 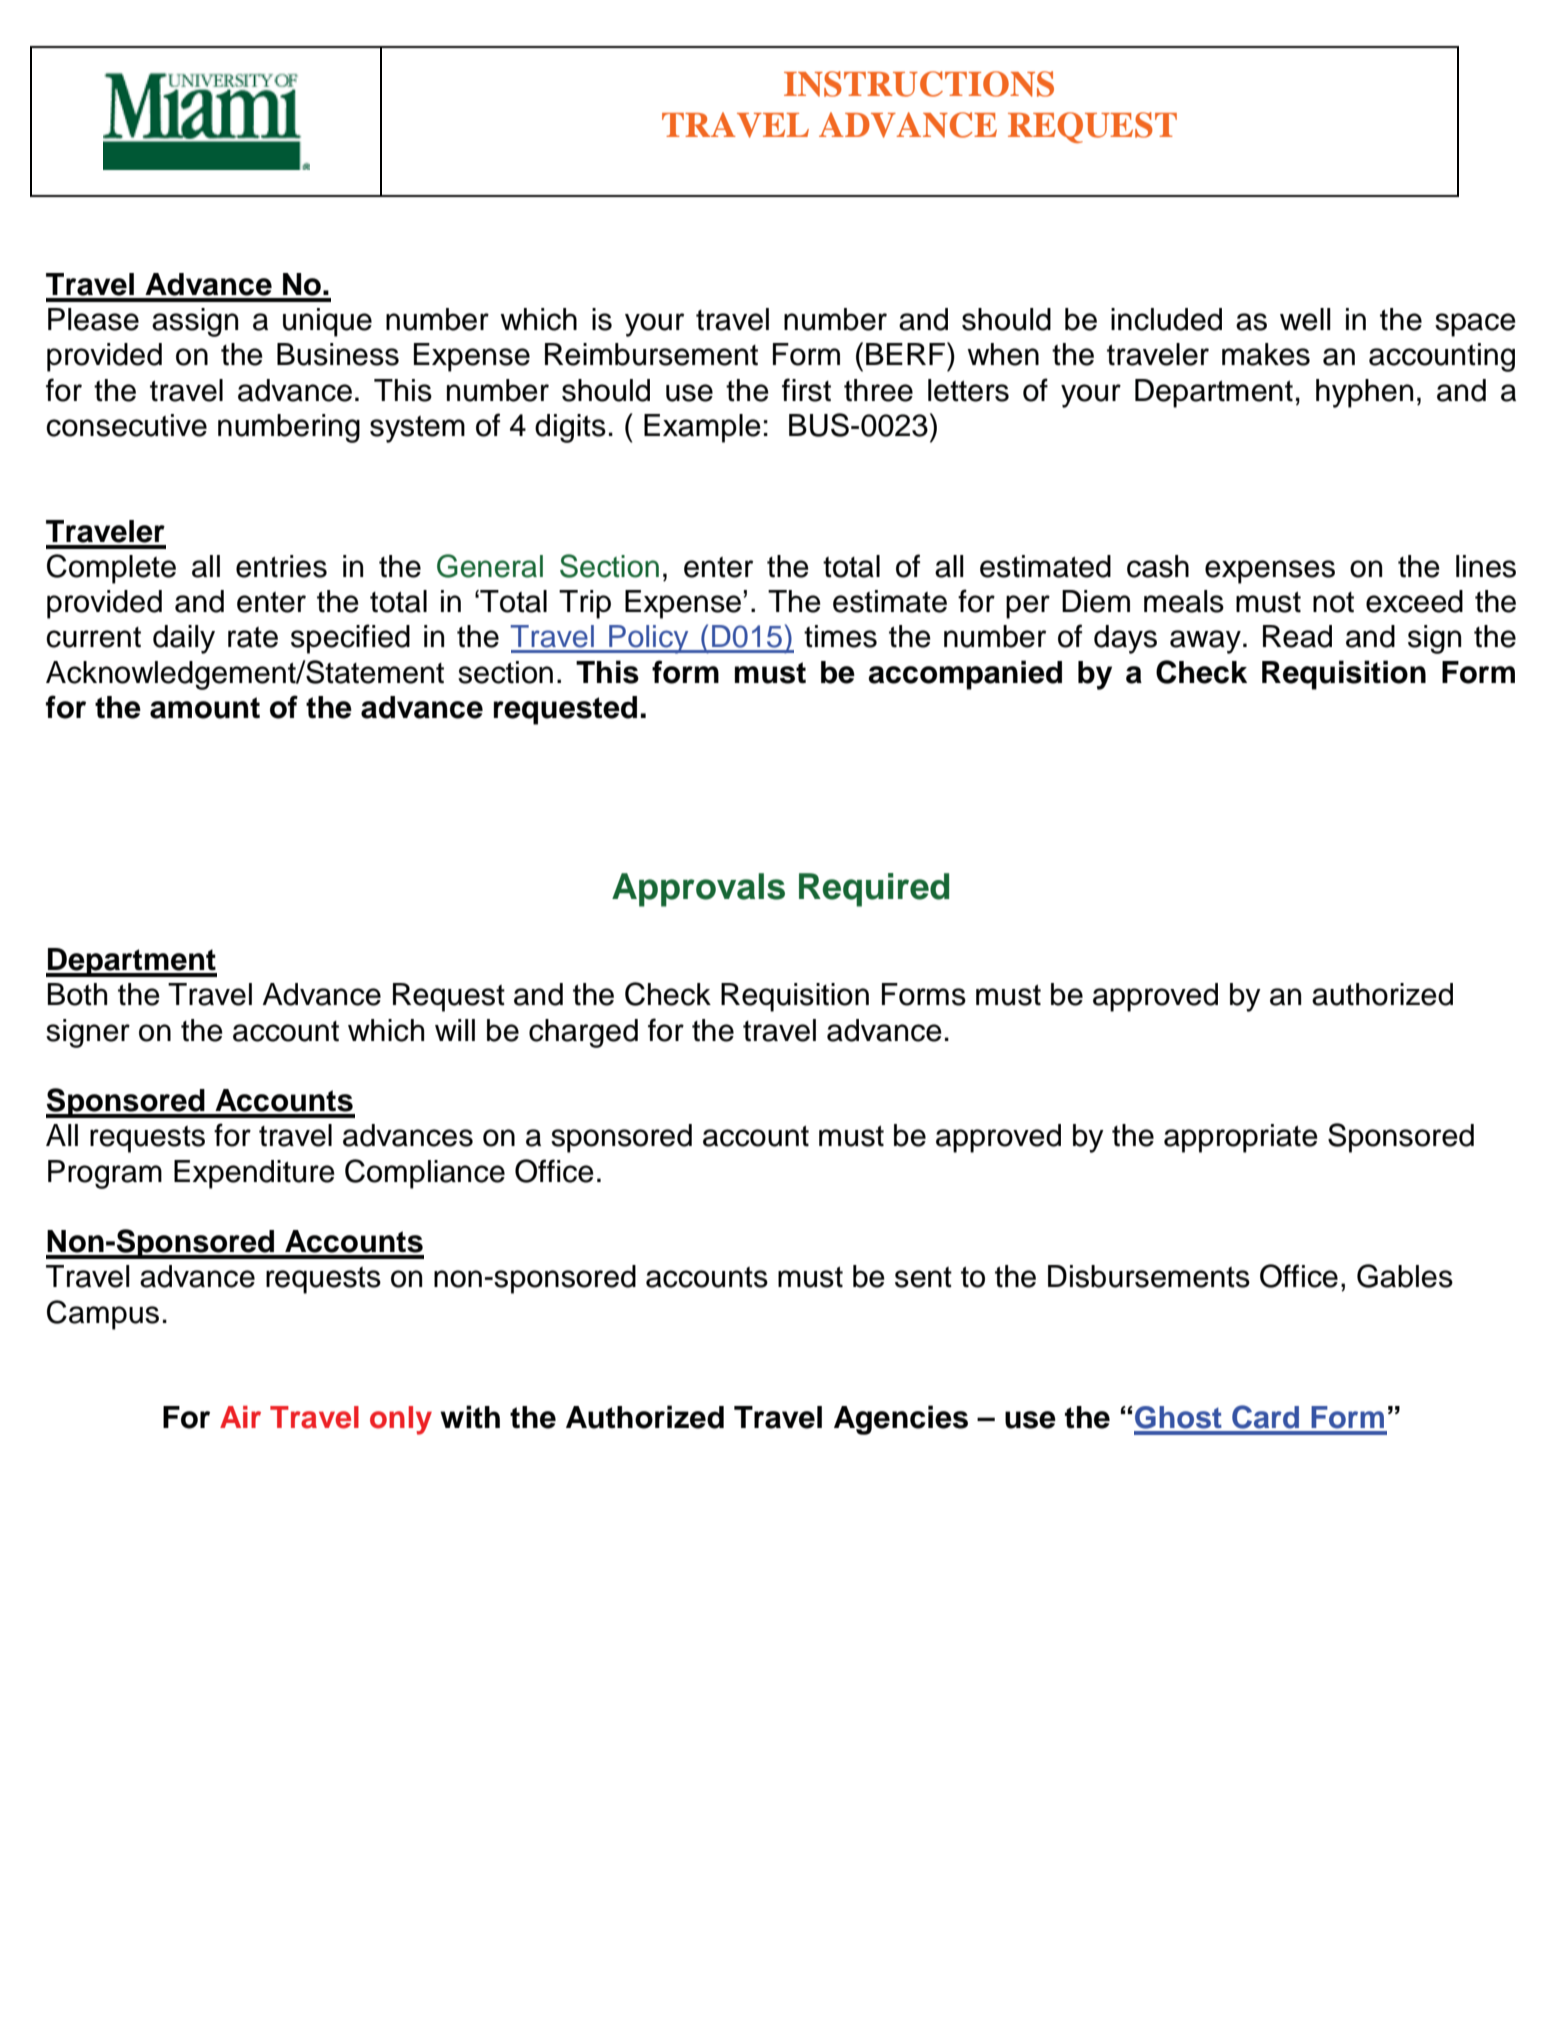 I want to click on unique, so click(x=327, y=322).
